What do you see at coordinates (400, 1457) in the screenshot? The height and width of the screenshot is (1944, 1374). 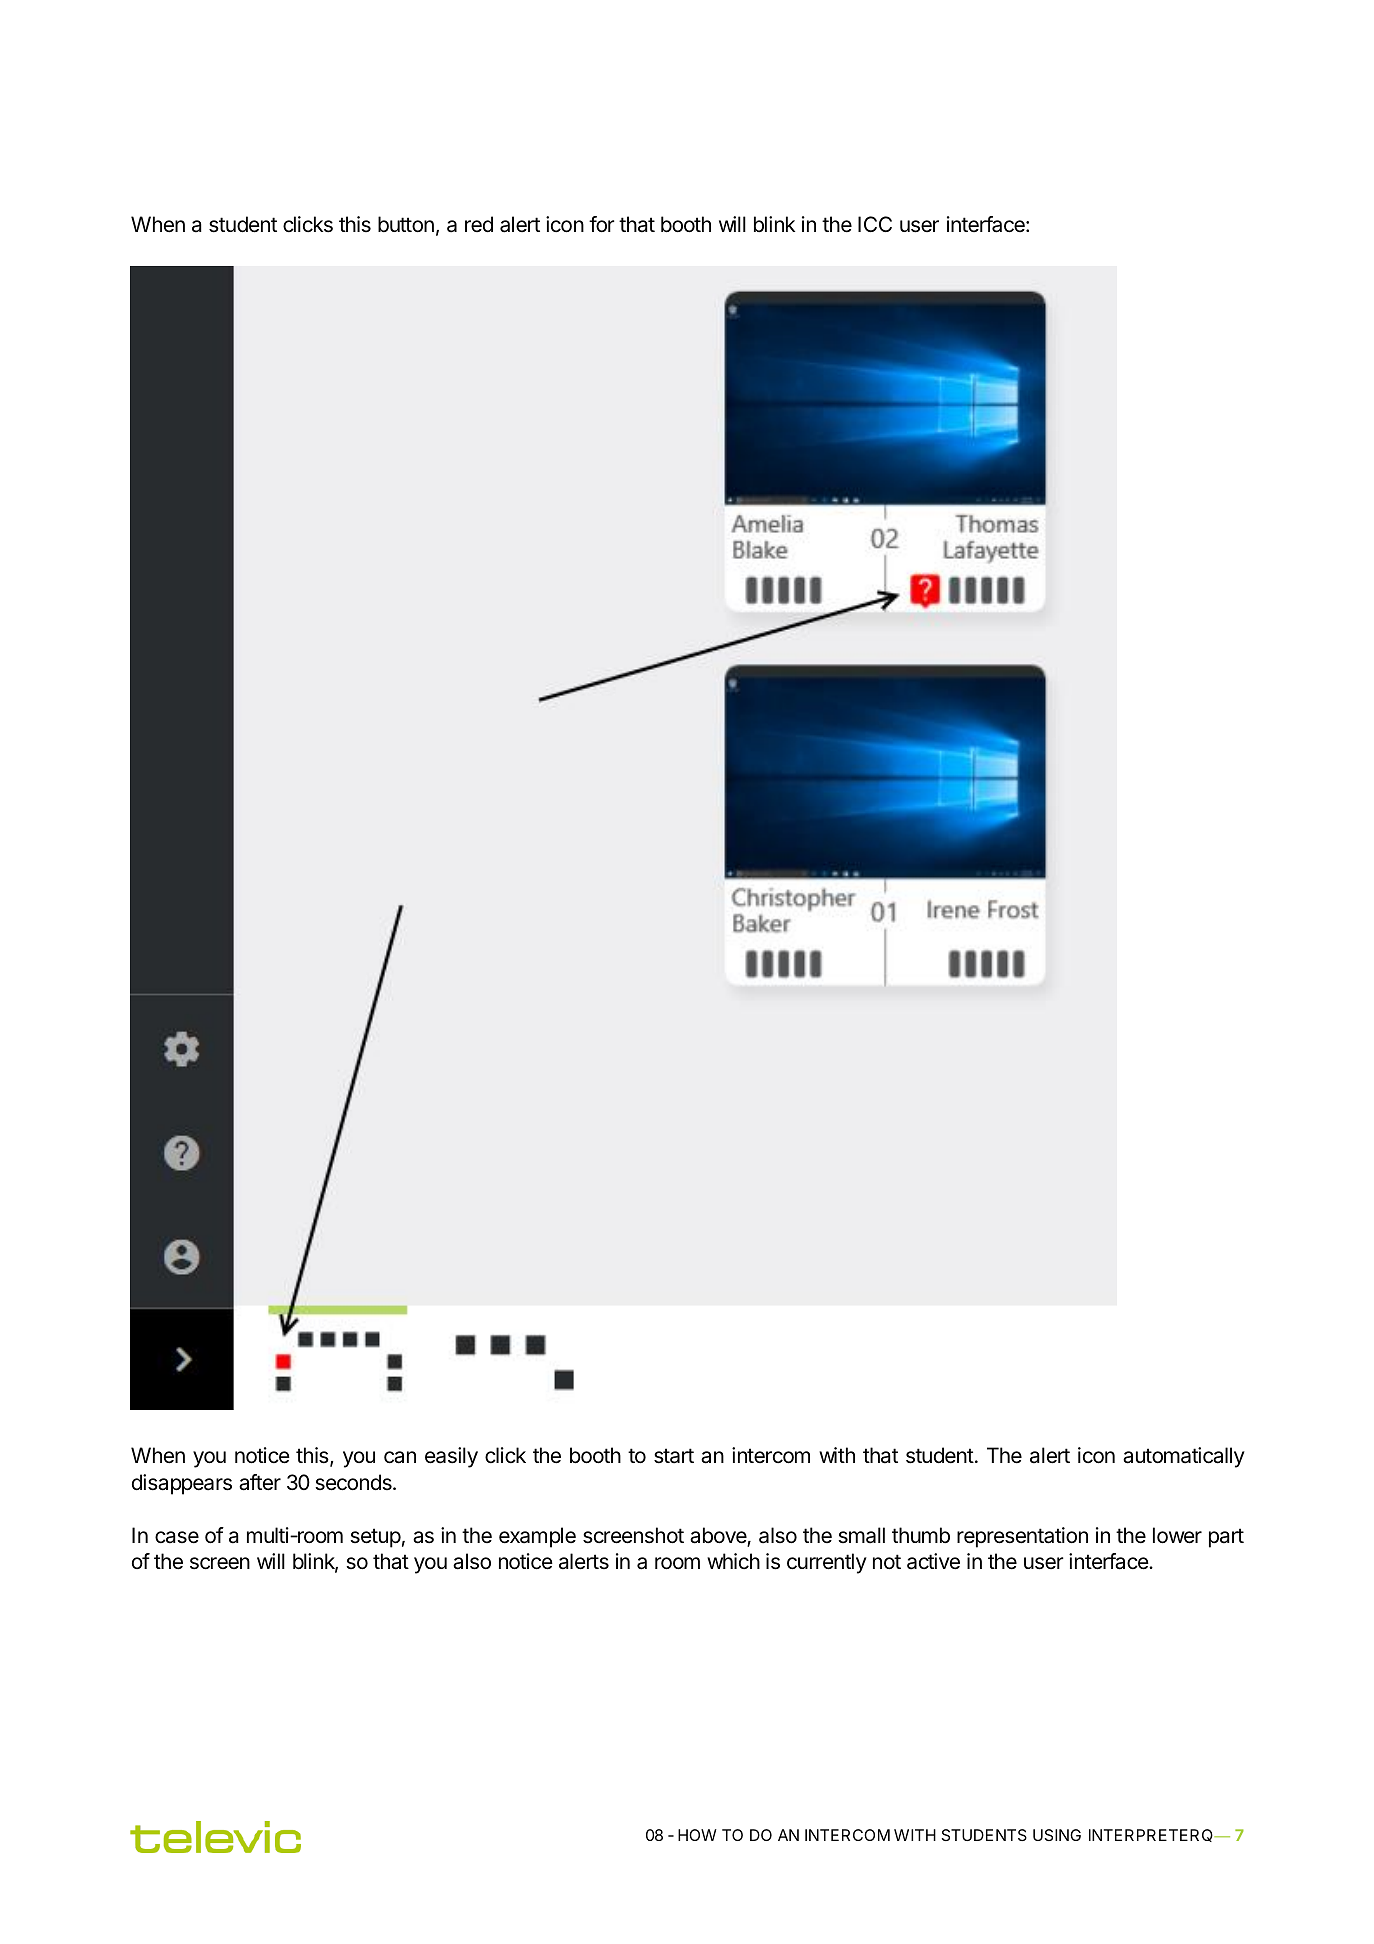 I see `can` at bounding box center [400, 1457].
